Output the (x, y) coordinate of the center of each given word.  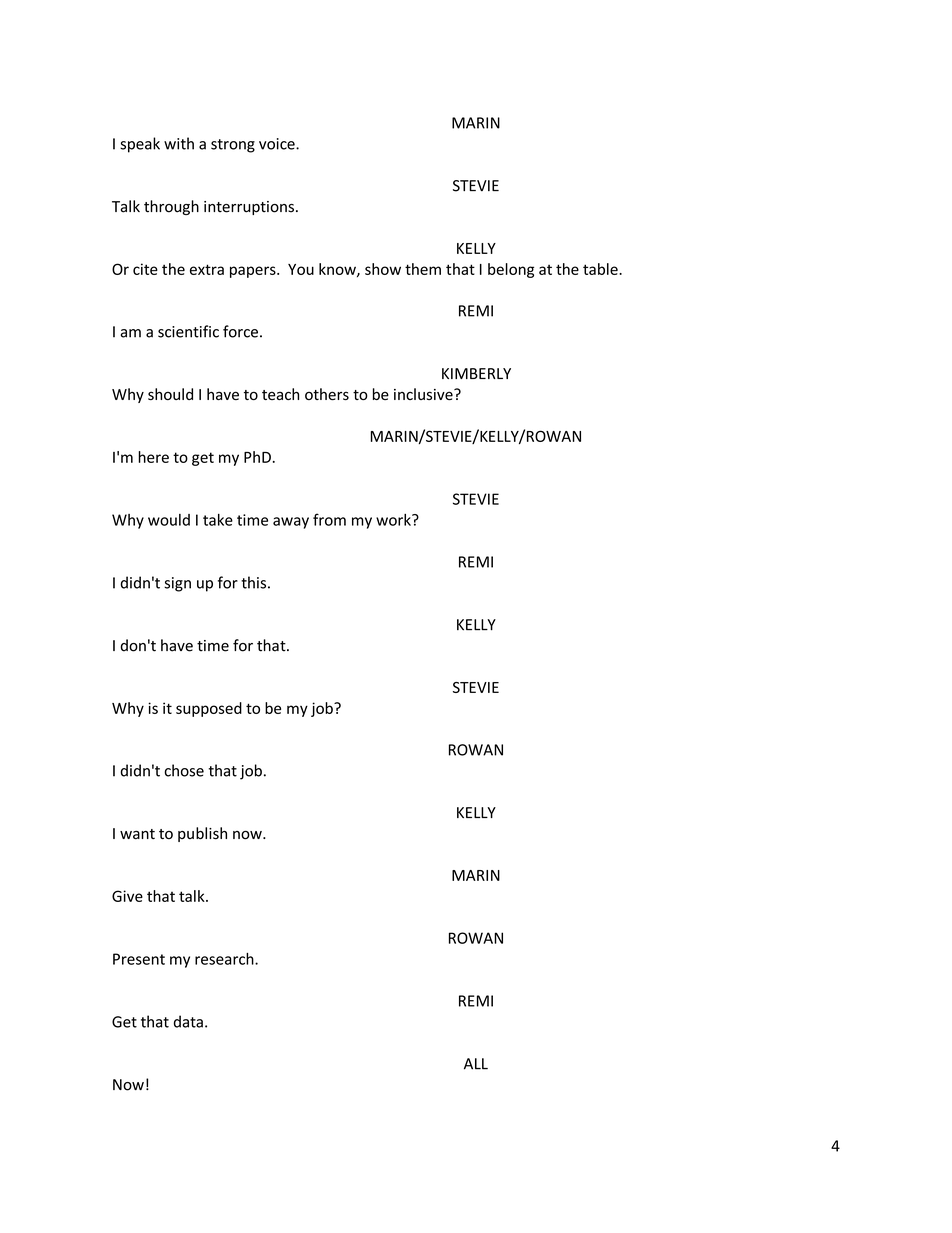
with (179, 143)
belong (511, 270)
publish (202, 834)
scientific (188, 331)
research (225, 959)
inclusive (424, 394)
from (329, 519)
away (291, 523)
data (188, 1021)
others (327, 394)
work (394, 520)
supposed (209, 709)
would (169, 520)
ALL (476, 1064)
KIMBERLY (476, 373)
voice (278, 144)
